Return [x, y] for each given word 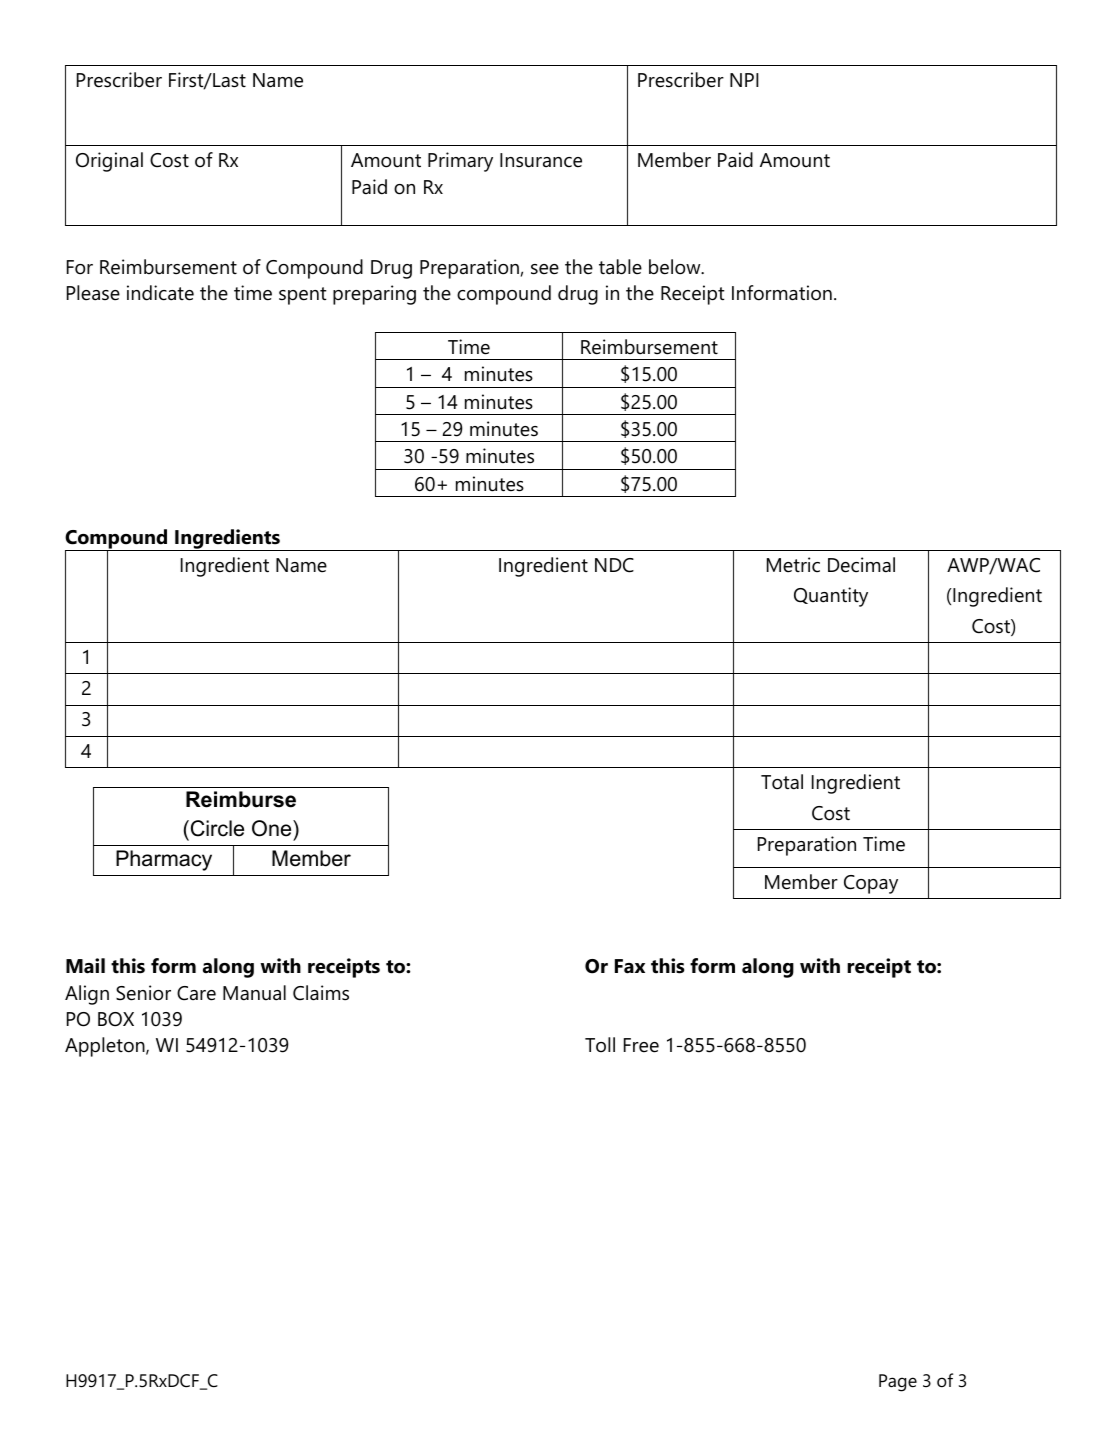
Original [109, 162]
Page [898, 1383]
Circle [216, 828]
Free [641, 1045]
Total [782, 782]
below [676, 267]
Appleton [106, 1047]
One [273, 828]
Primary [460, 162]
